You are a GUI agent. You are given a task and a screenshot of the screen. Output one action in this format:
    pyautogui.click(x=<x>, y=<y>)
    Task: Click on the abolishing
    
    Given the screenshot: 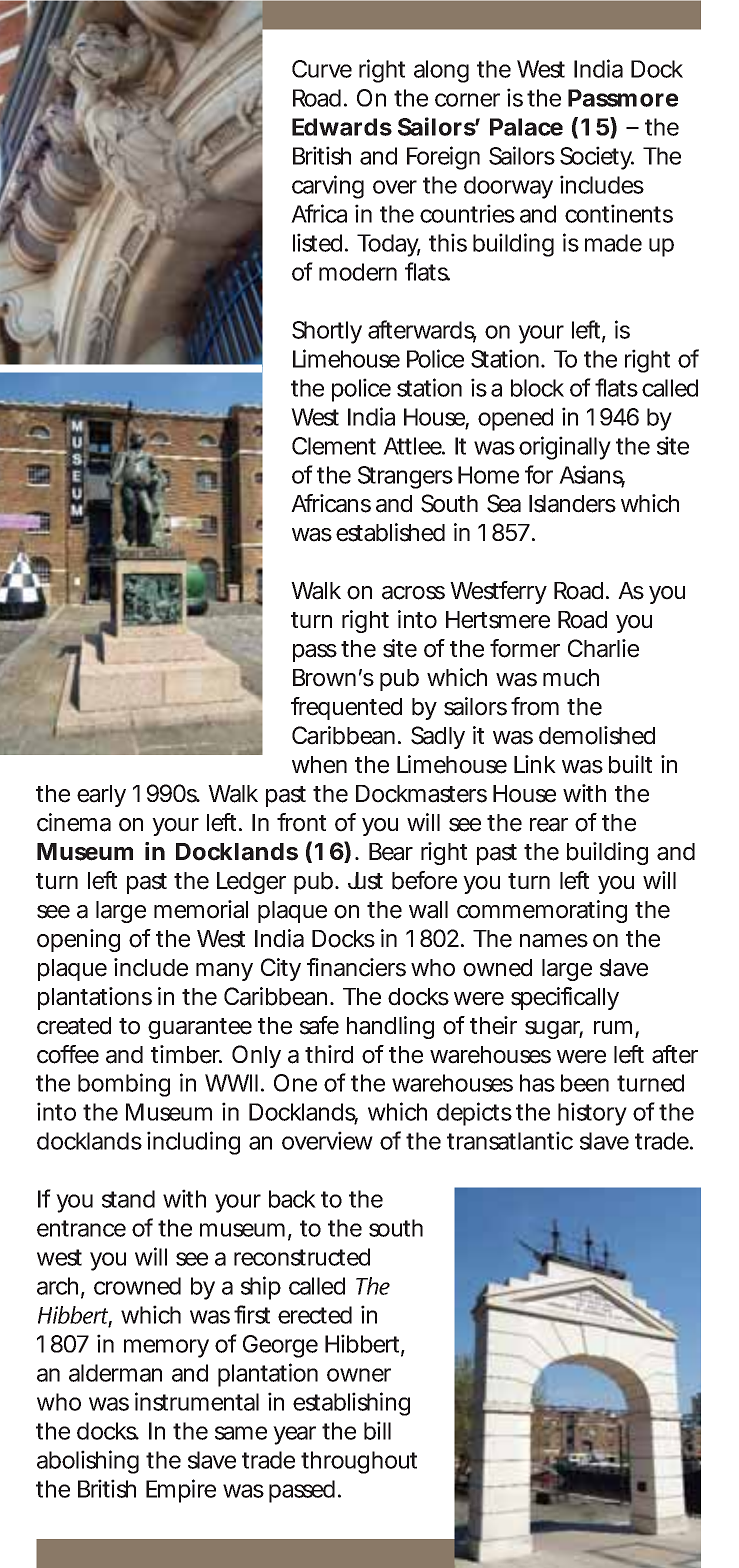 What is the action you would take?
    pyautogui.click(x=88, y=1462)
